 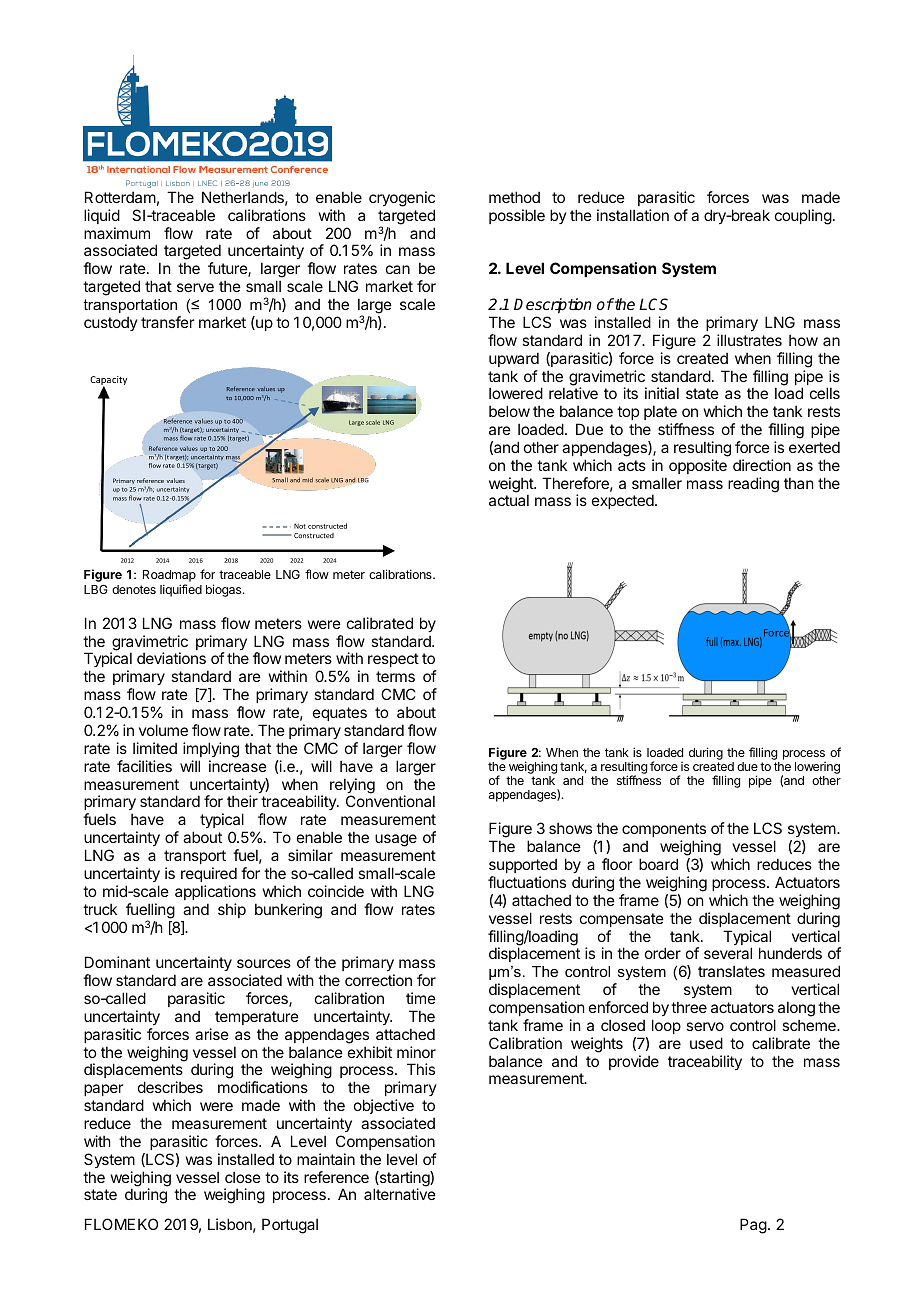 What do you see at coordinates (290, 1226) in the image?
I see `Portugal` at bounding box center [290, 1226].
